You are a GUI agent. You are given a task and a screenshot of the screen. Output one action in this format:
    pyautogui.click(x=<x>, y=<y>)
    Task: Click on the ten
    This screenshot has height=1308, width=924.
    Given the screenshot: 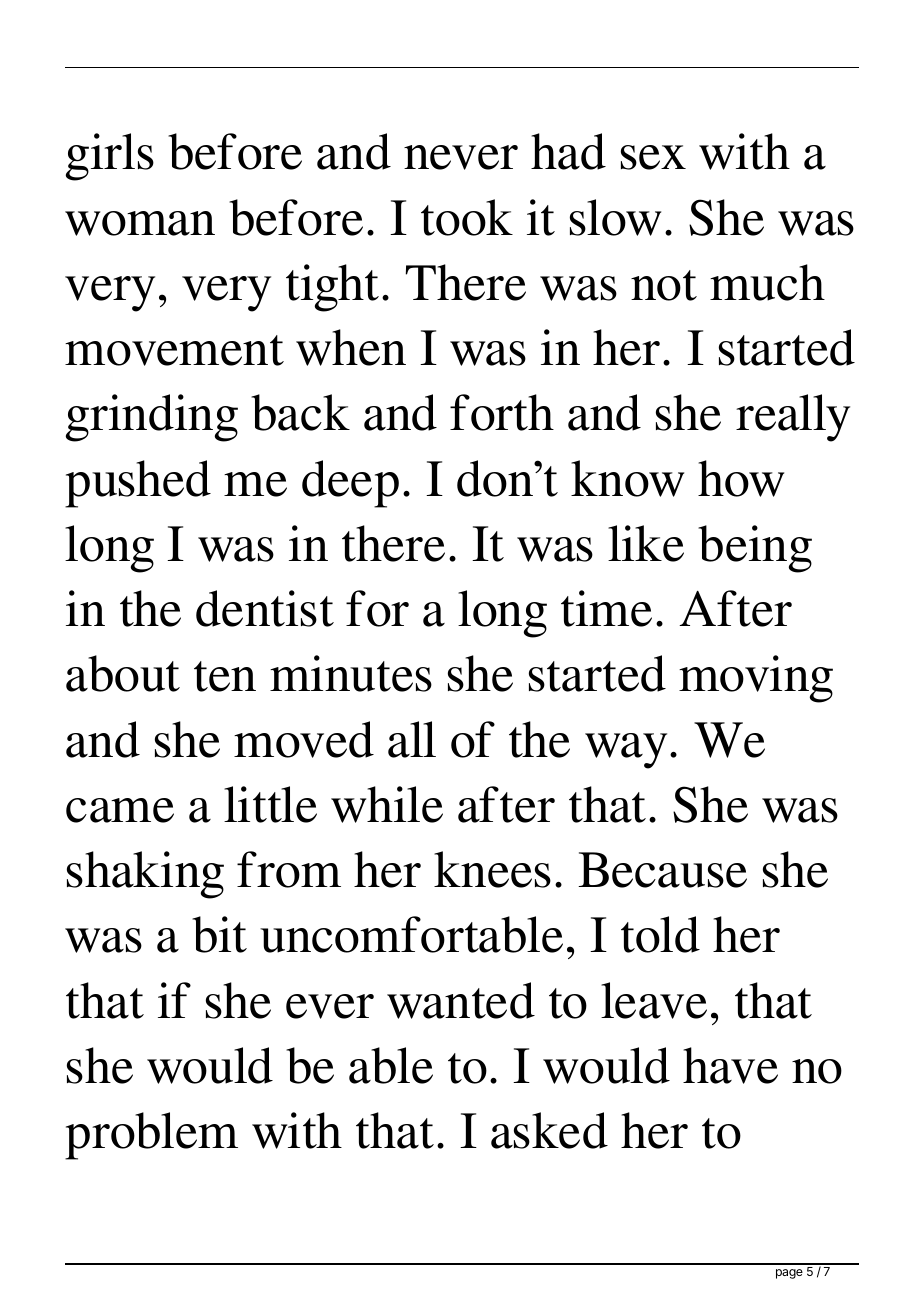 What is the action you would take?
    pyautogui.click(x=225, y=676)
